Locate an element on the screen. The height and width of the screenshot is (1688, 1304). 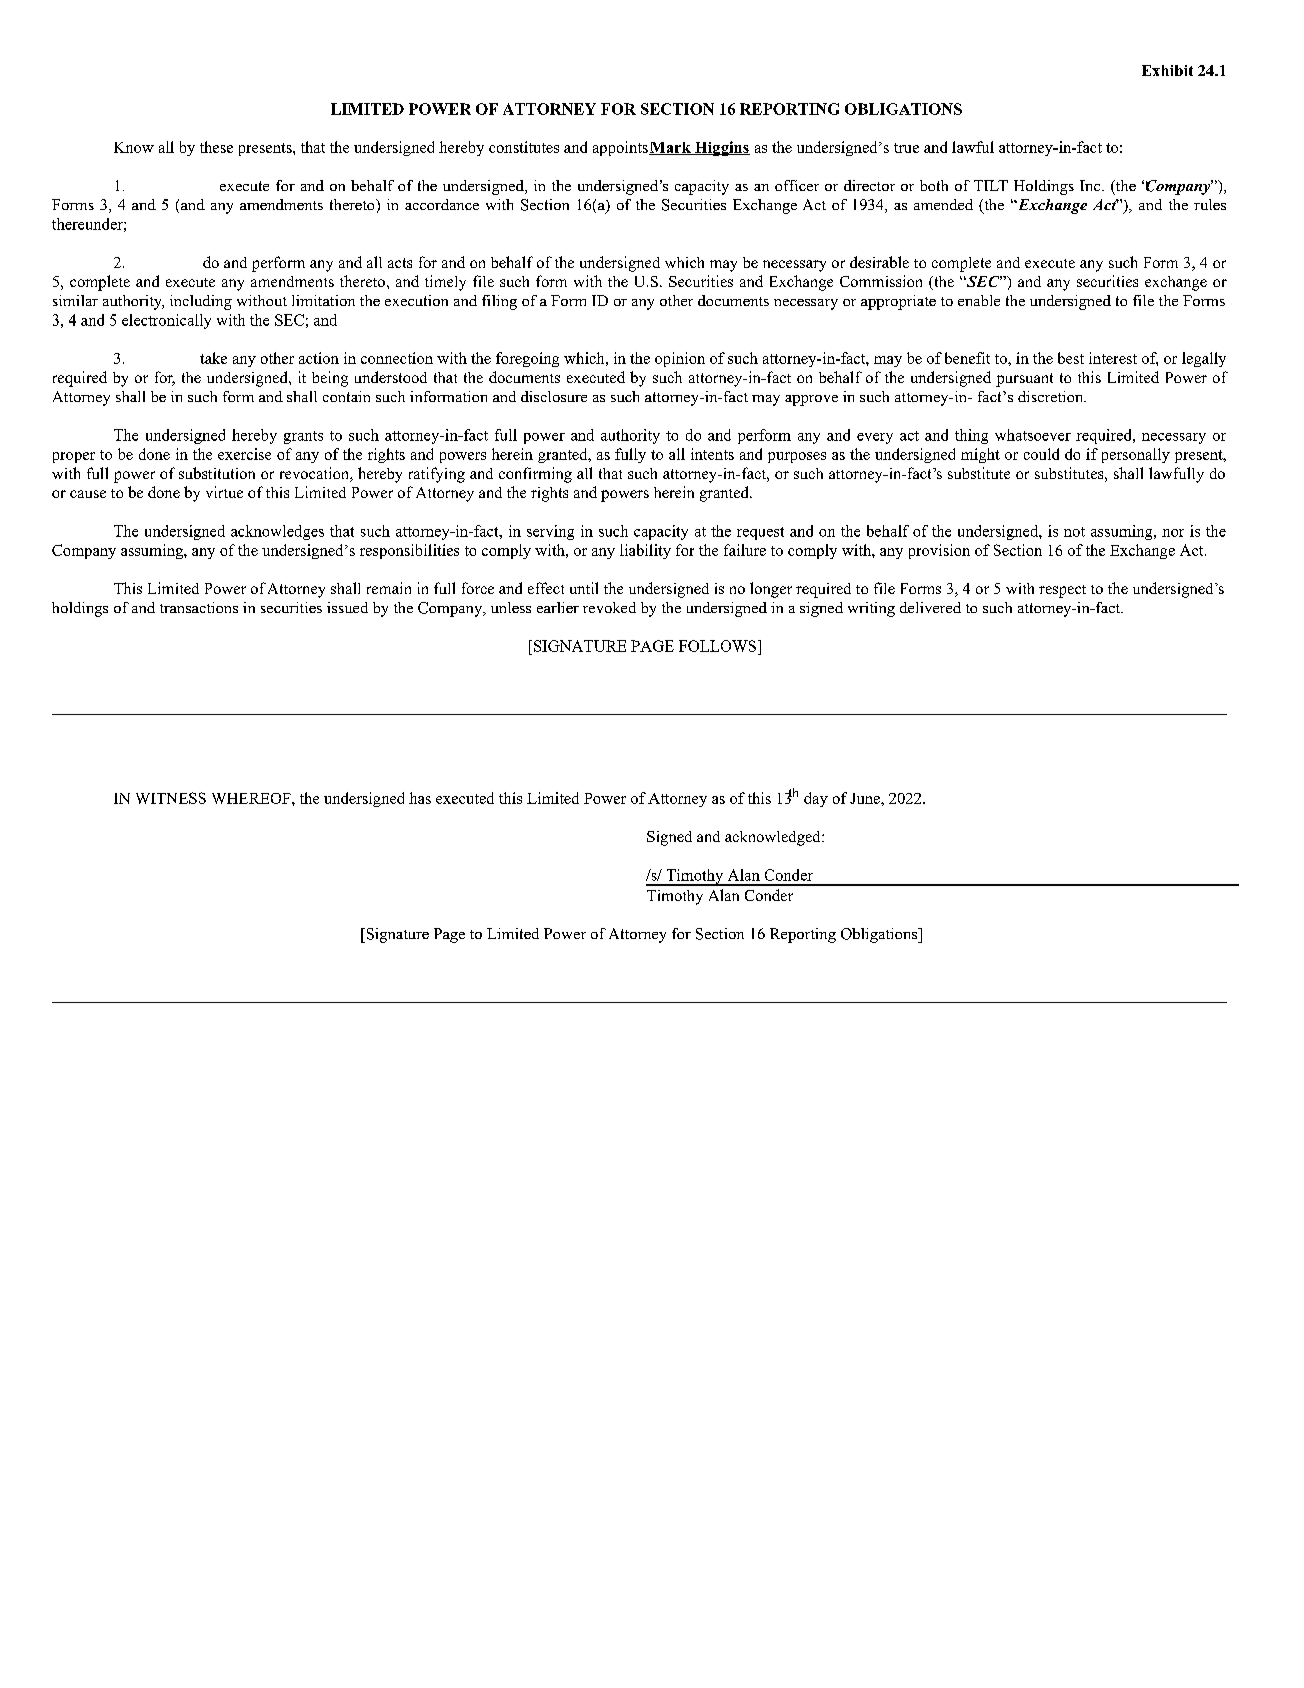
Exhibit is located at coordinates (1167, 70).
